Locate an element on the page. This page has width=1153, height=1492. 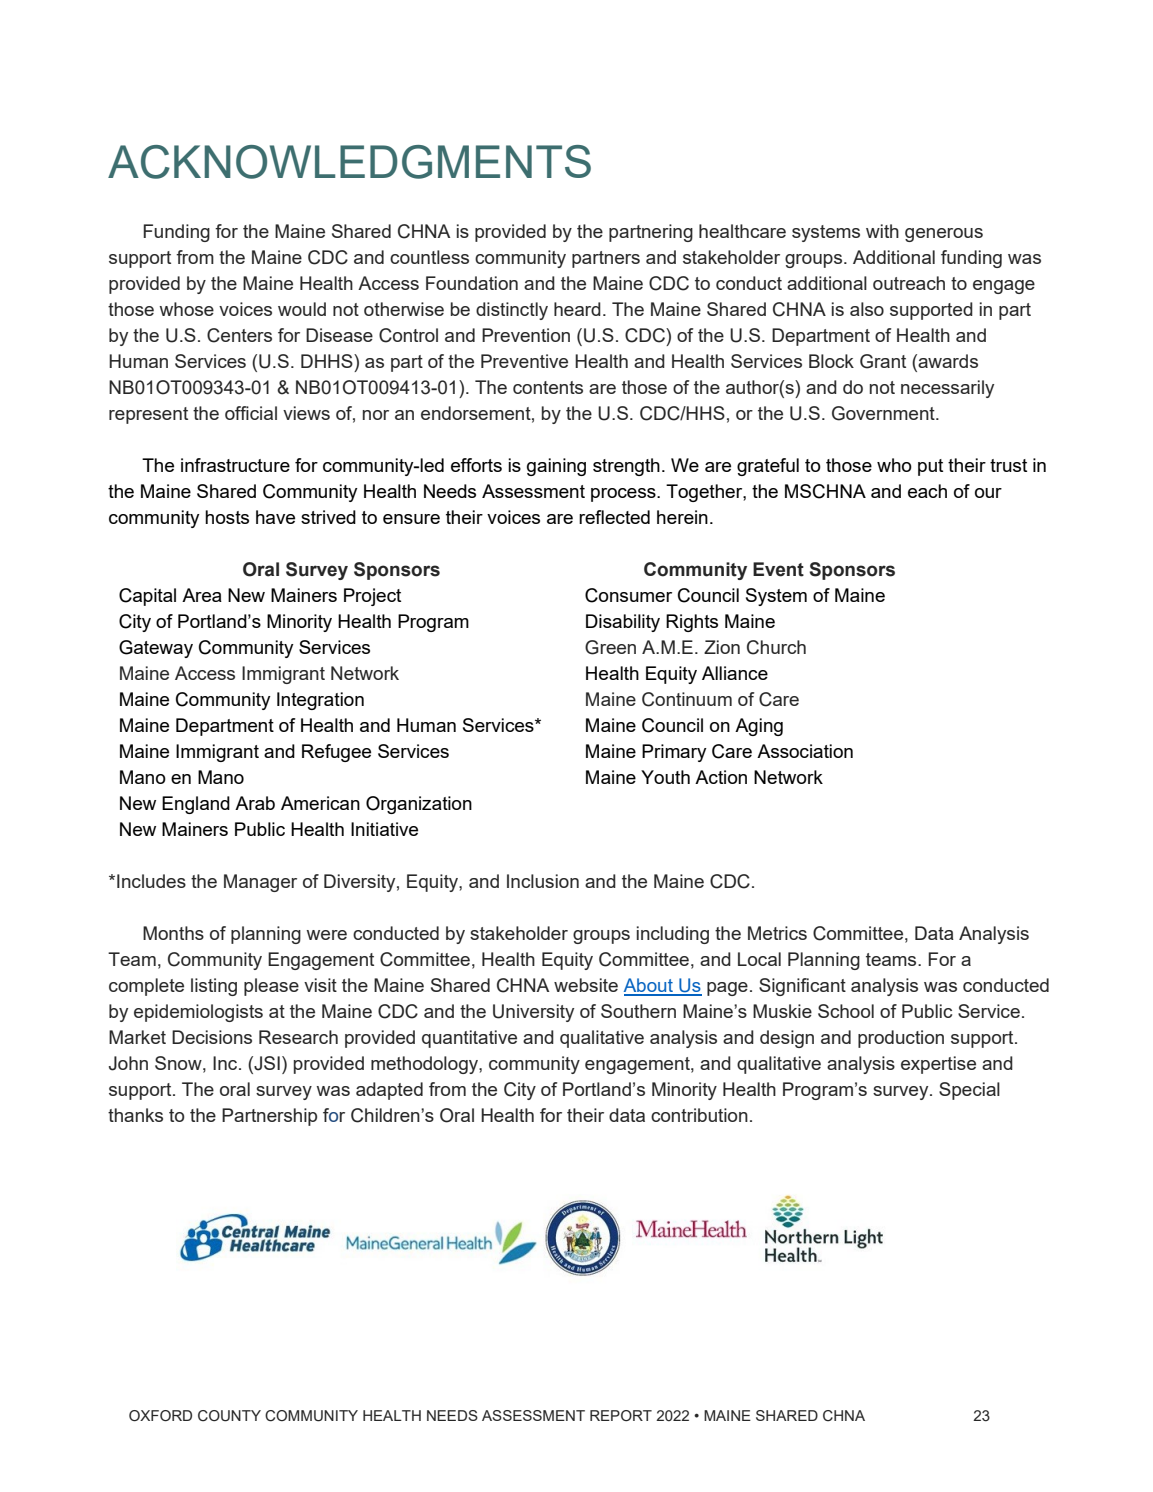
REPORT is located at coordinates (621, 1415).
